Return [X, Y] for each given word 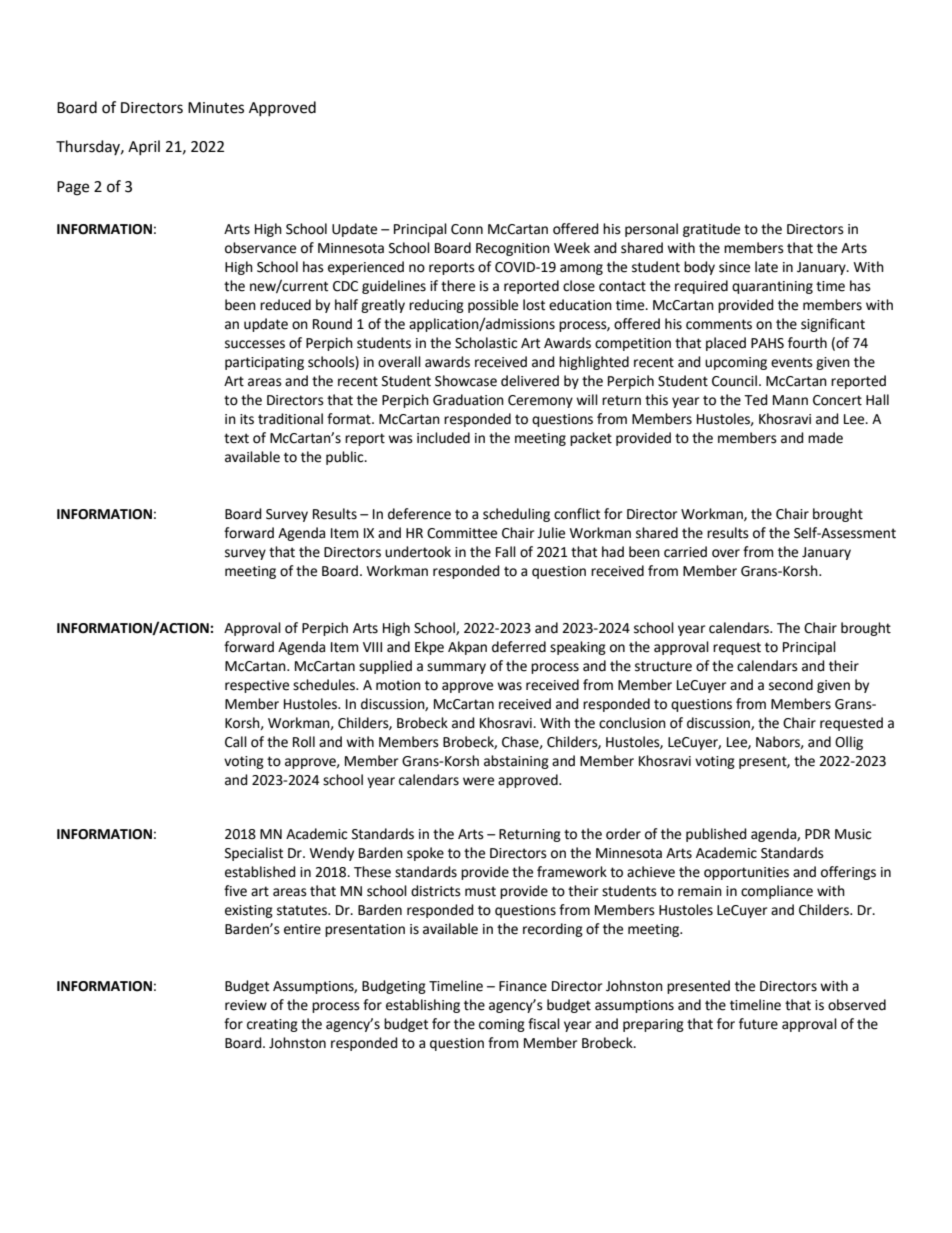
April [144, 147]
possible [493, 306]
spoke [425, 854]
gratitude [711, 230]
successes [255, 344]
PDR [817, 834]
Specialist [254, 854]
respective [257, 686]
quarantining [772, 287]
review [246, 1005]
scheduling [516, 515]
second [791, 685]
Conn [467, 229]
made [825, 438]
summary [456, 668]
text [236, 438]
